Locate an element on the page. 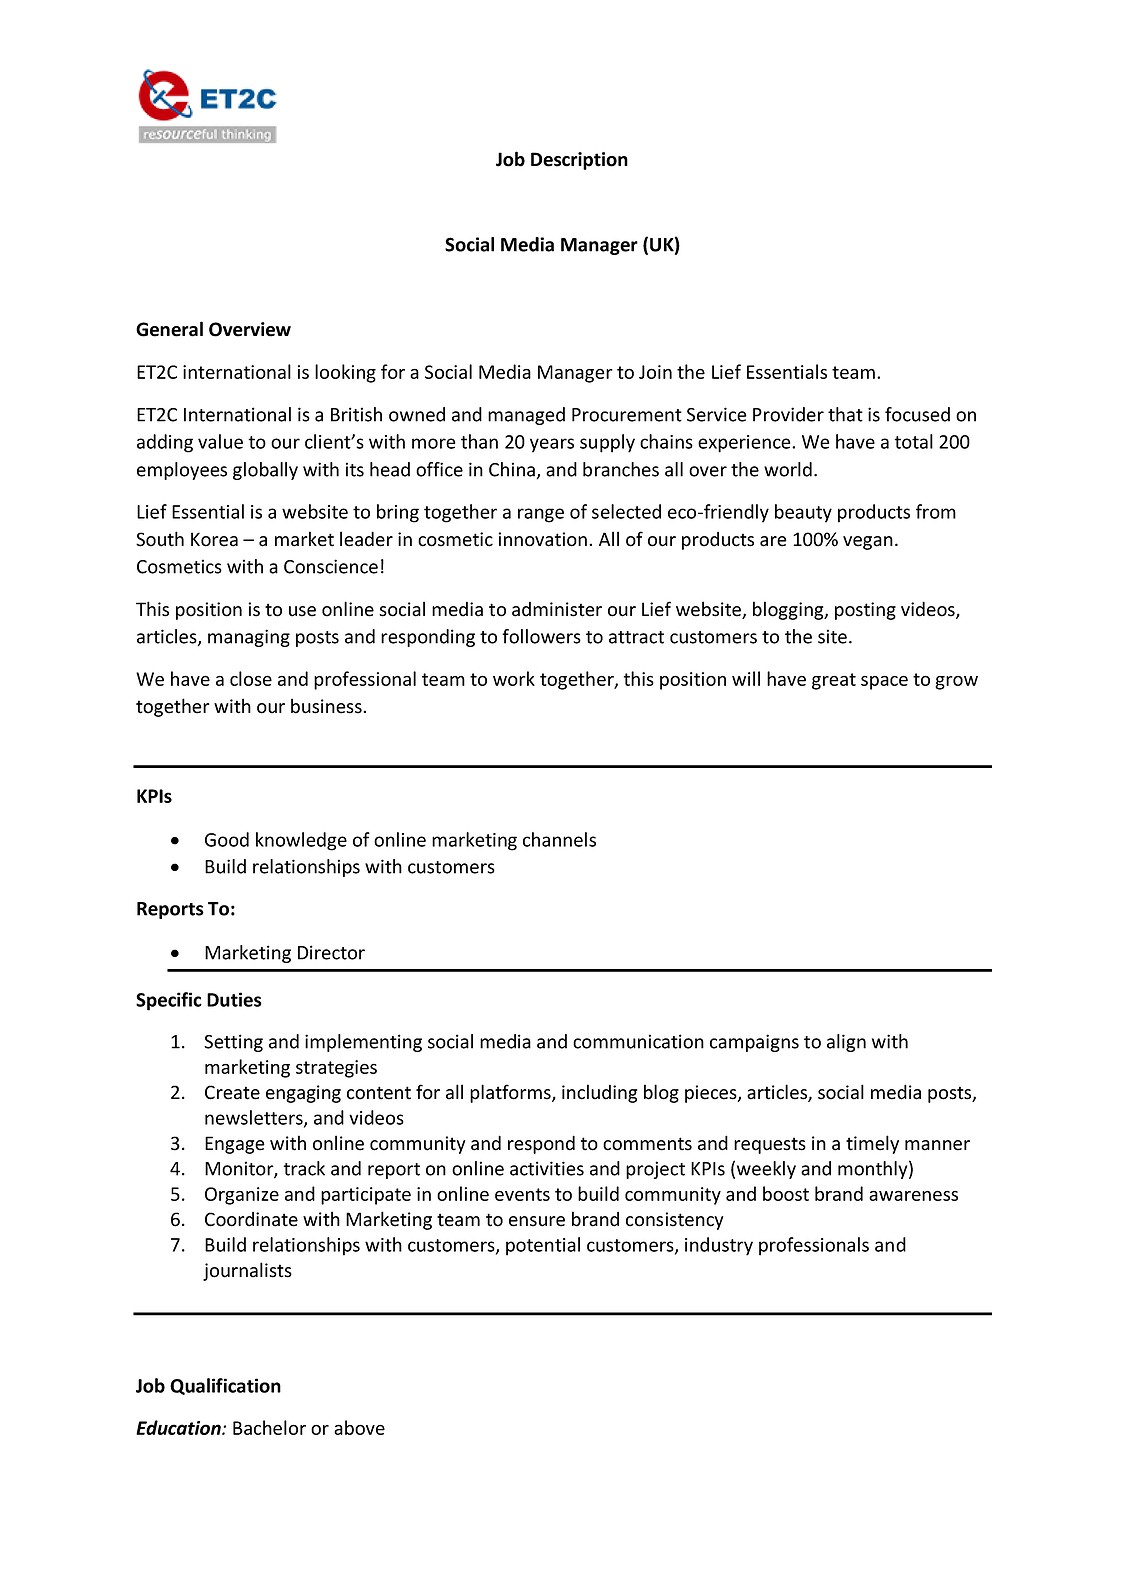 The image size is (1125, 1591). space is located at coordinates (884, 683).
